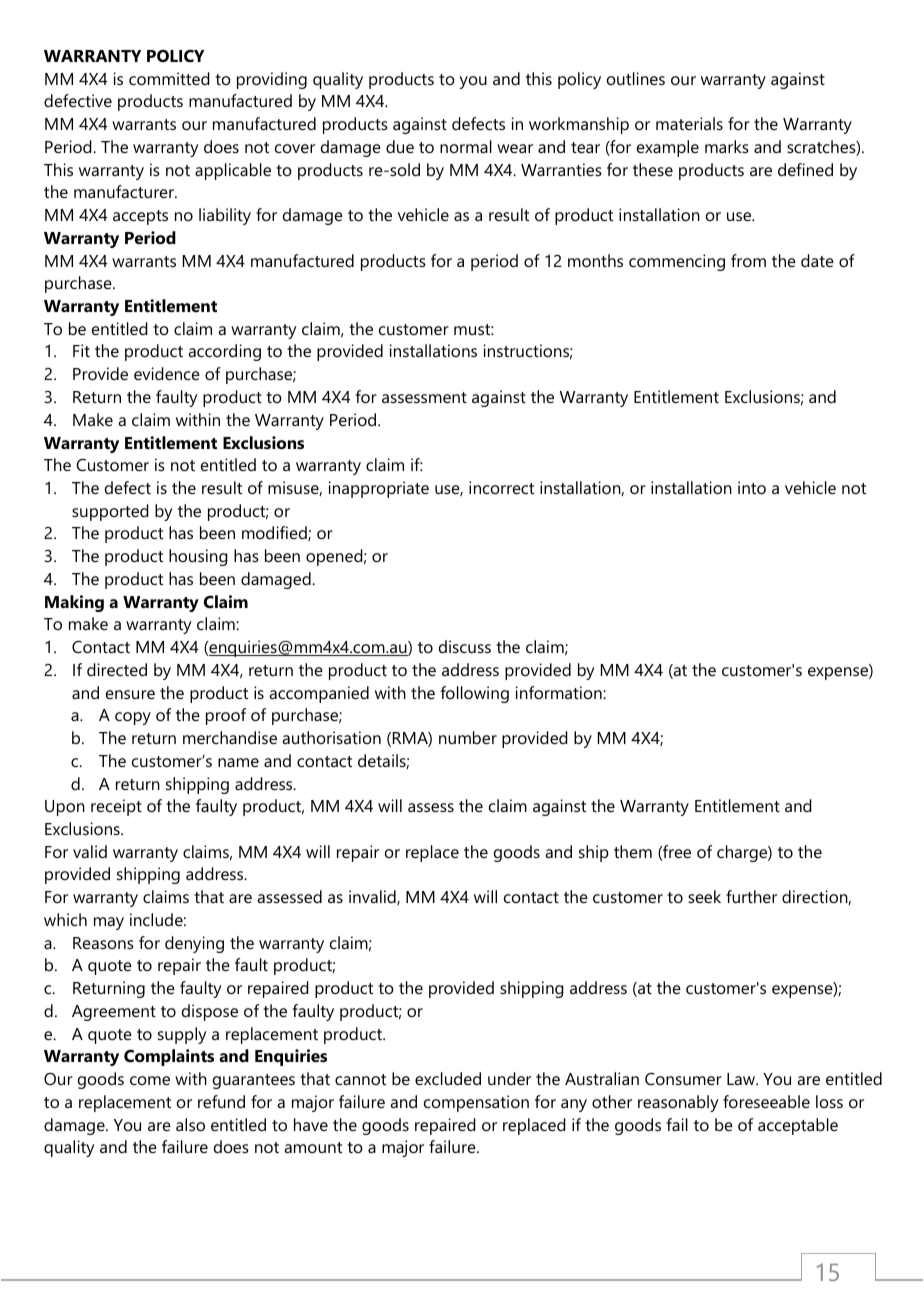 The image size is (924, 1308). What do you see at coordinates (190, 1124) in the document?
I see `also` at bounding box center [190, 1124].
